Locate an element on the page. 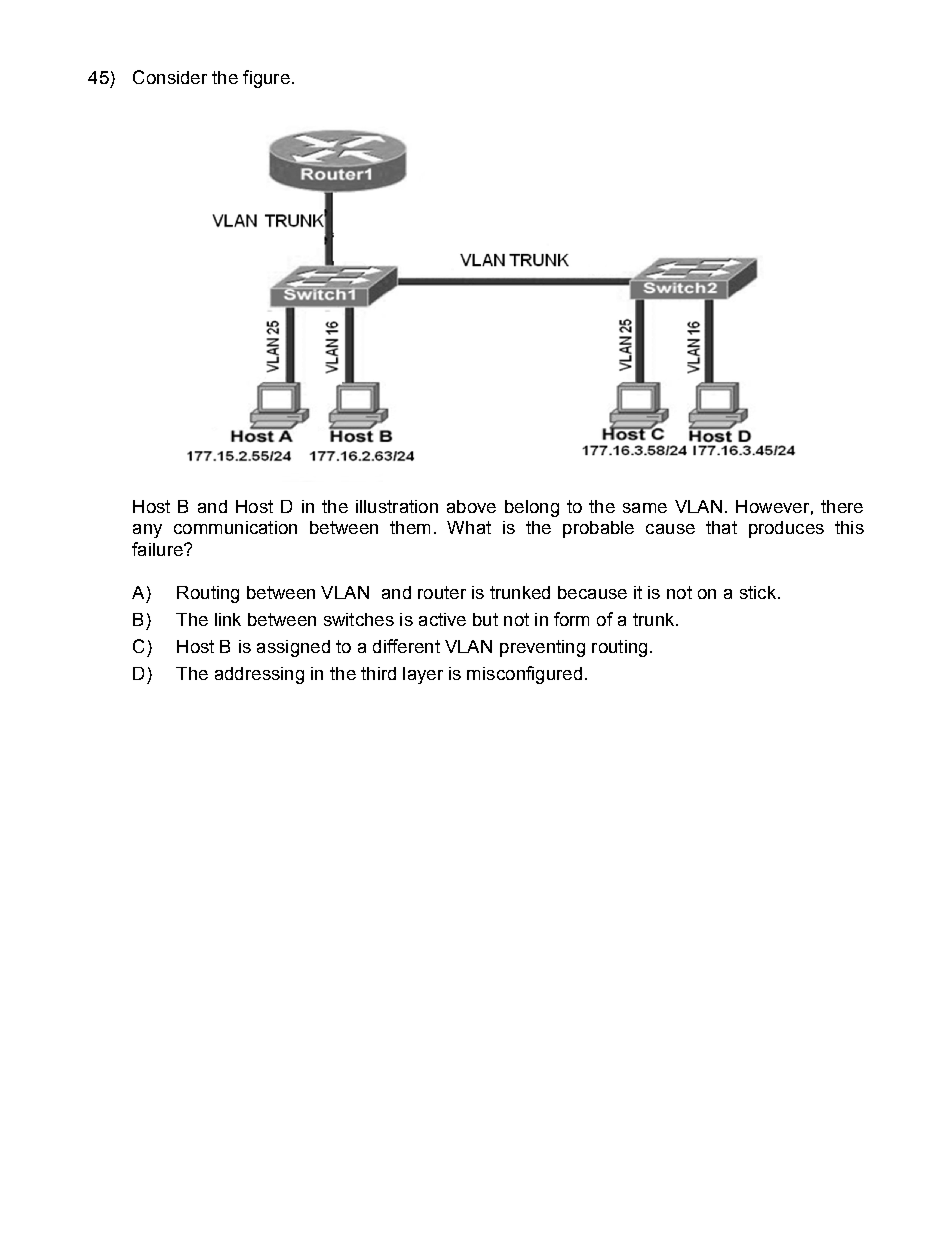 This document has width=952, height=1233. stick is located at coordinates (758, 592).
